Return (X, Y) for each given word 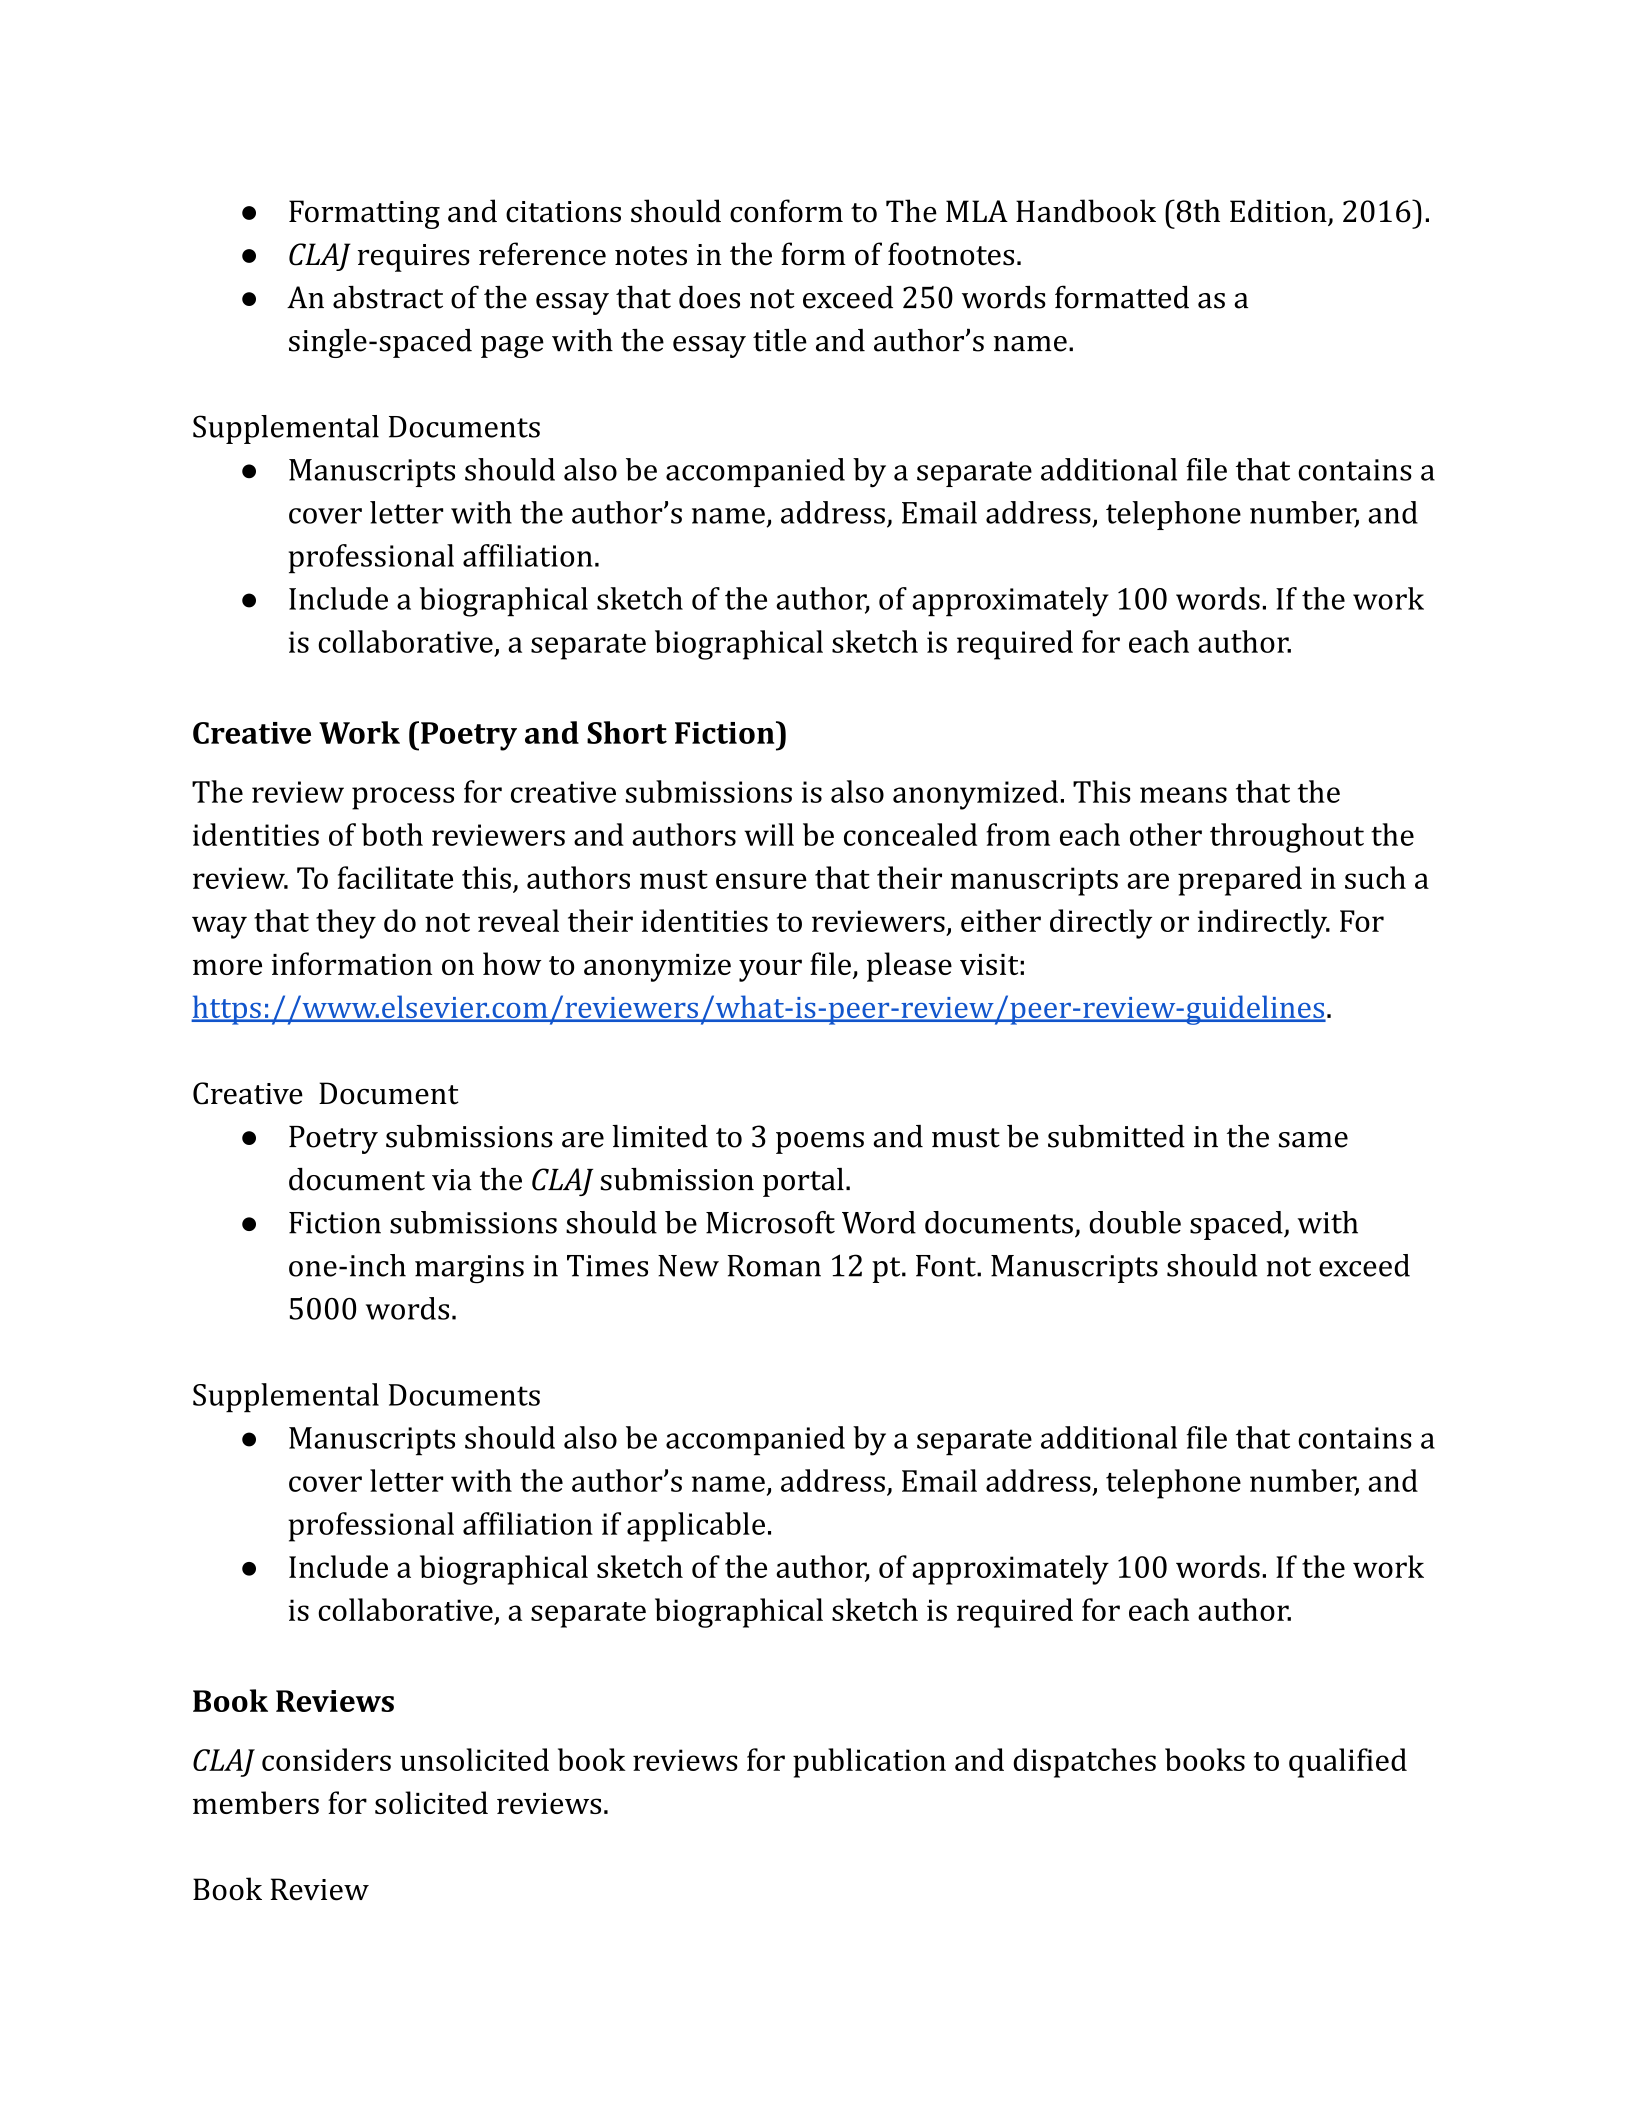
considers (326, 1759)
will (769, 834)
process (403, 798)
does (709, 297)
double (1135, 1222)
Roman (774, 1266)
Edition (1279, 212)
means (1183, 795)
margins (469, 1269)
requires (414, 258)
